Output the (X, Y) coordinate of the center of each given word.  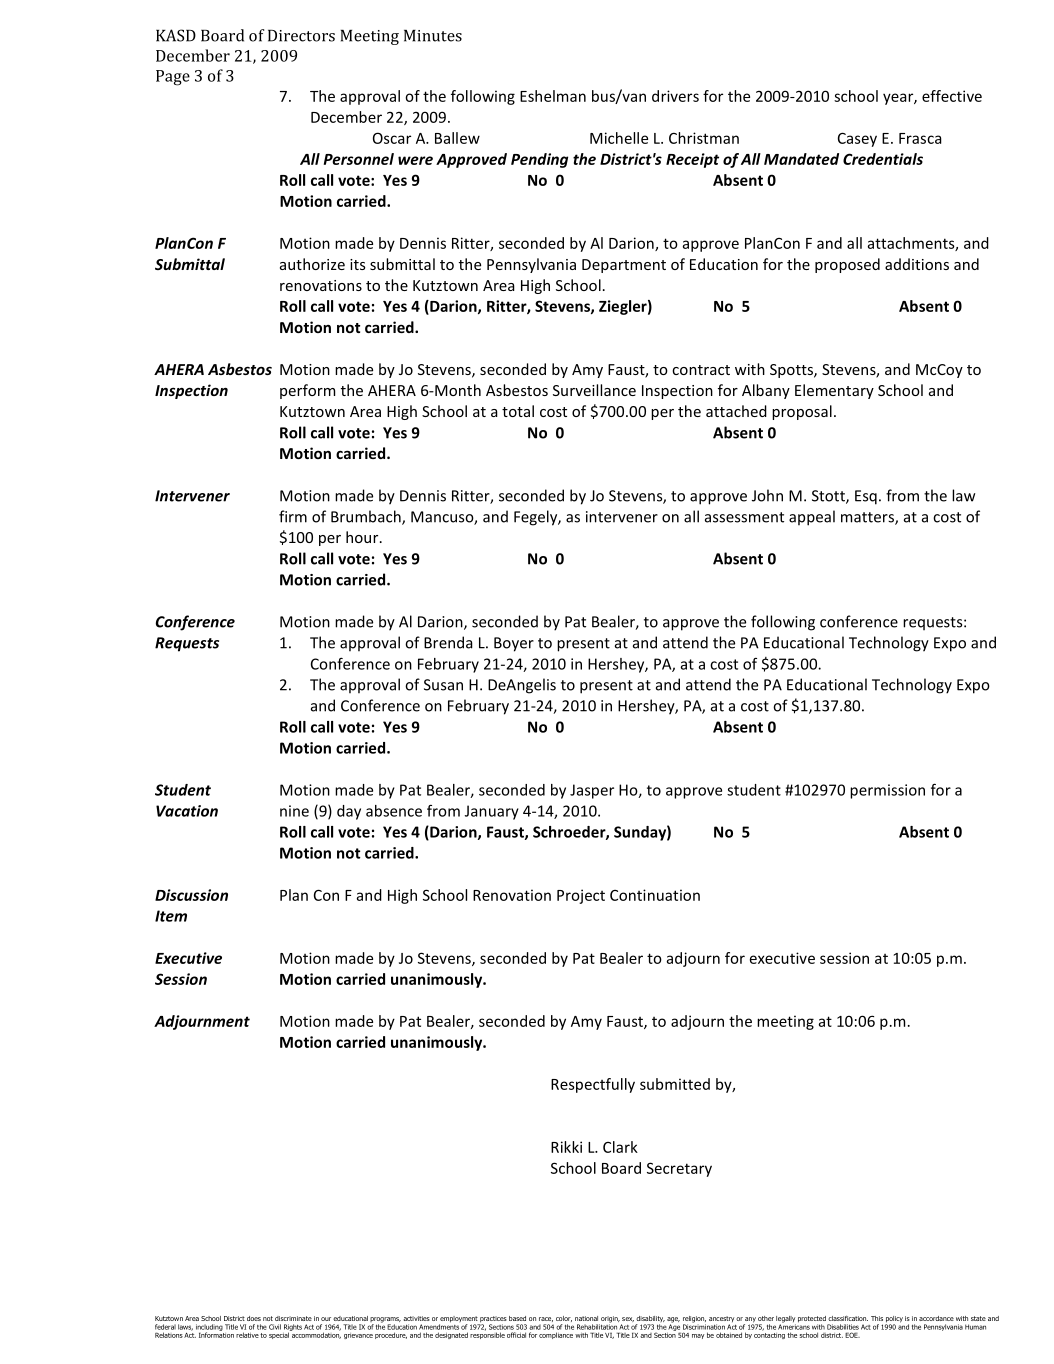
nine (294, 811)
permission (887, 791)
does (254, 1318)
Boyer (514, 644)
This (877, 1318)
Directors (301, 36)
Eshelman (553, 96)
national (586, 1318)
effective (952, 96)
